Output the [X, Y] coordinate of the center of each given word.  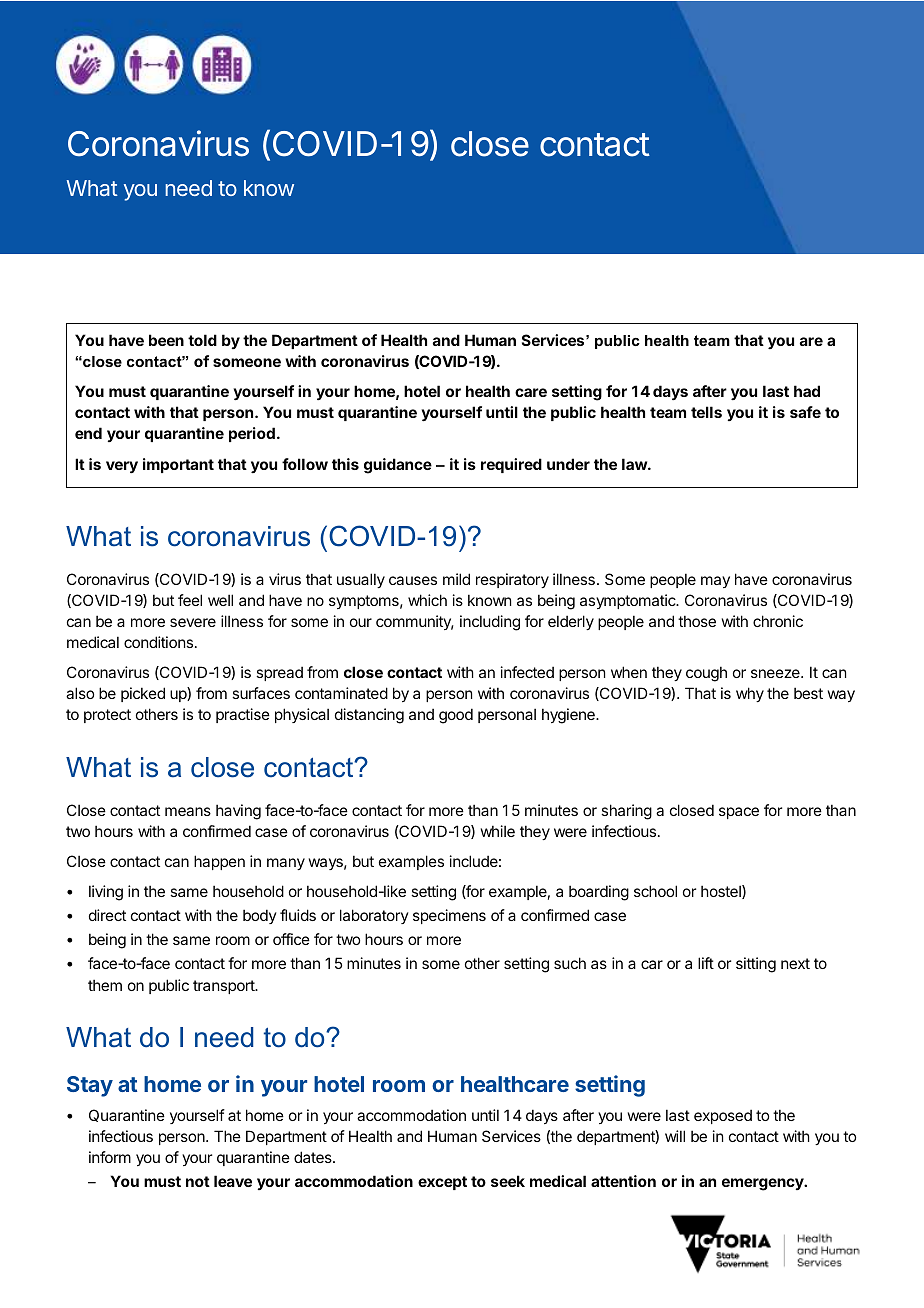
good [456, 716]
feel [190, 600]
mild [456, 579]
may [715, 582]
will [675, 1136]
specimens [449, 916]
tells [706, 412]
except [442, 1183]
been [166, 340]
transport [224, 987]
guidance [398, 466]
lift [706, 963]
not [198, 1181]
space [739, 813]
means [188, 811]
